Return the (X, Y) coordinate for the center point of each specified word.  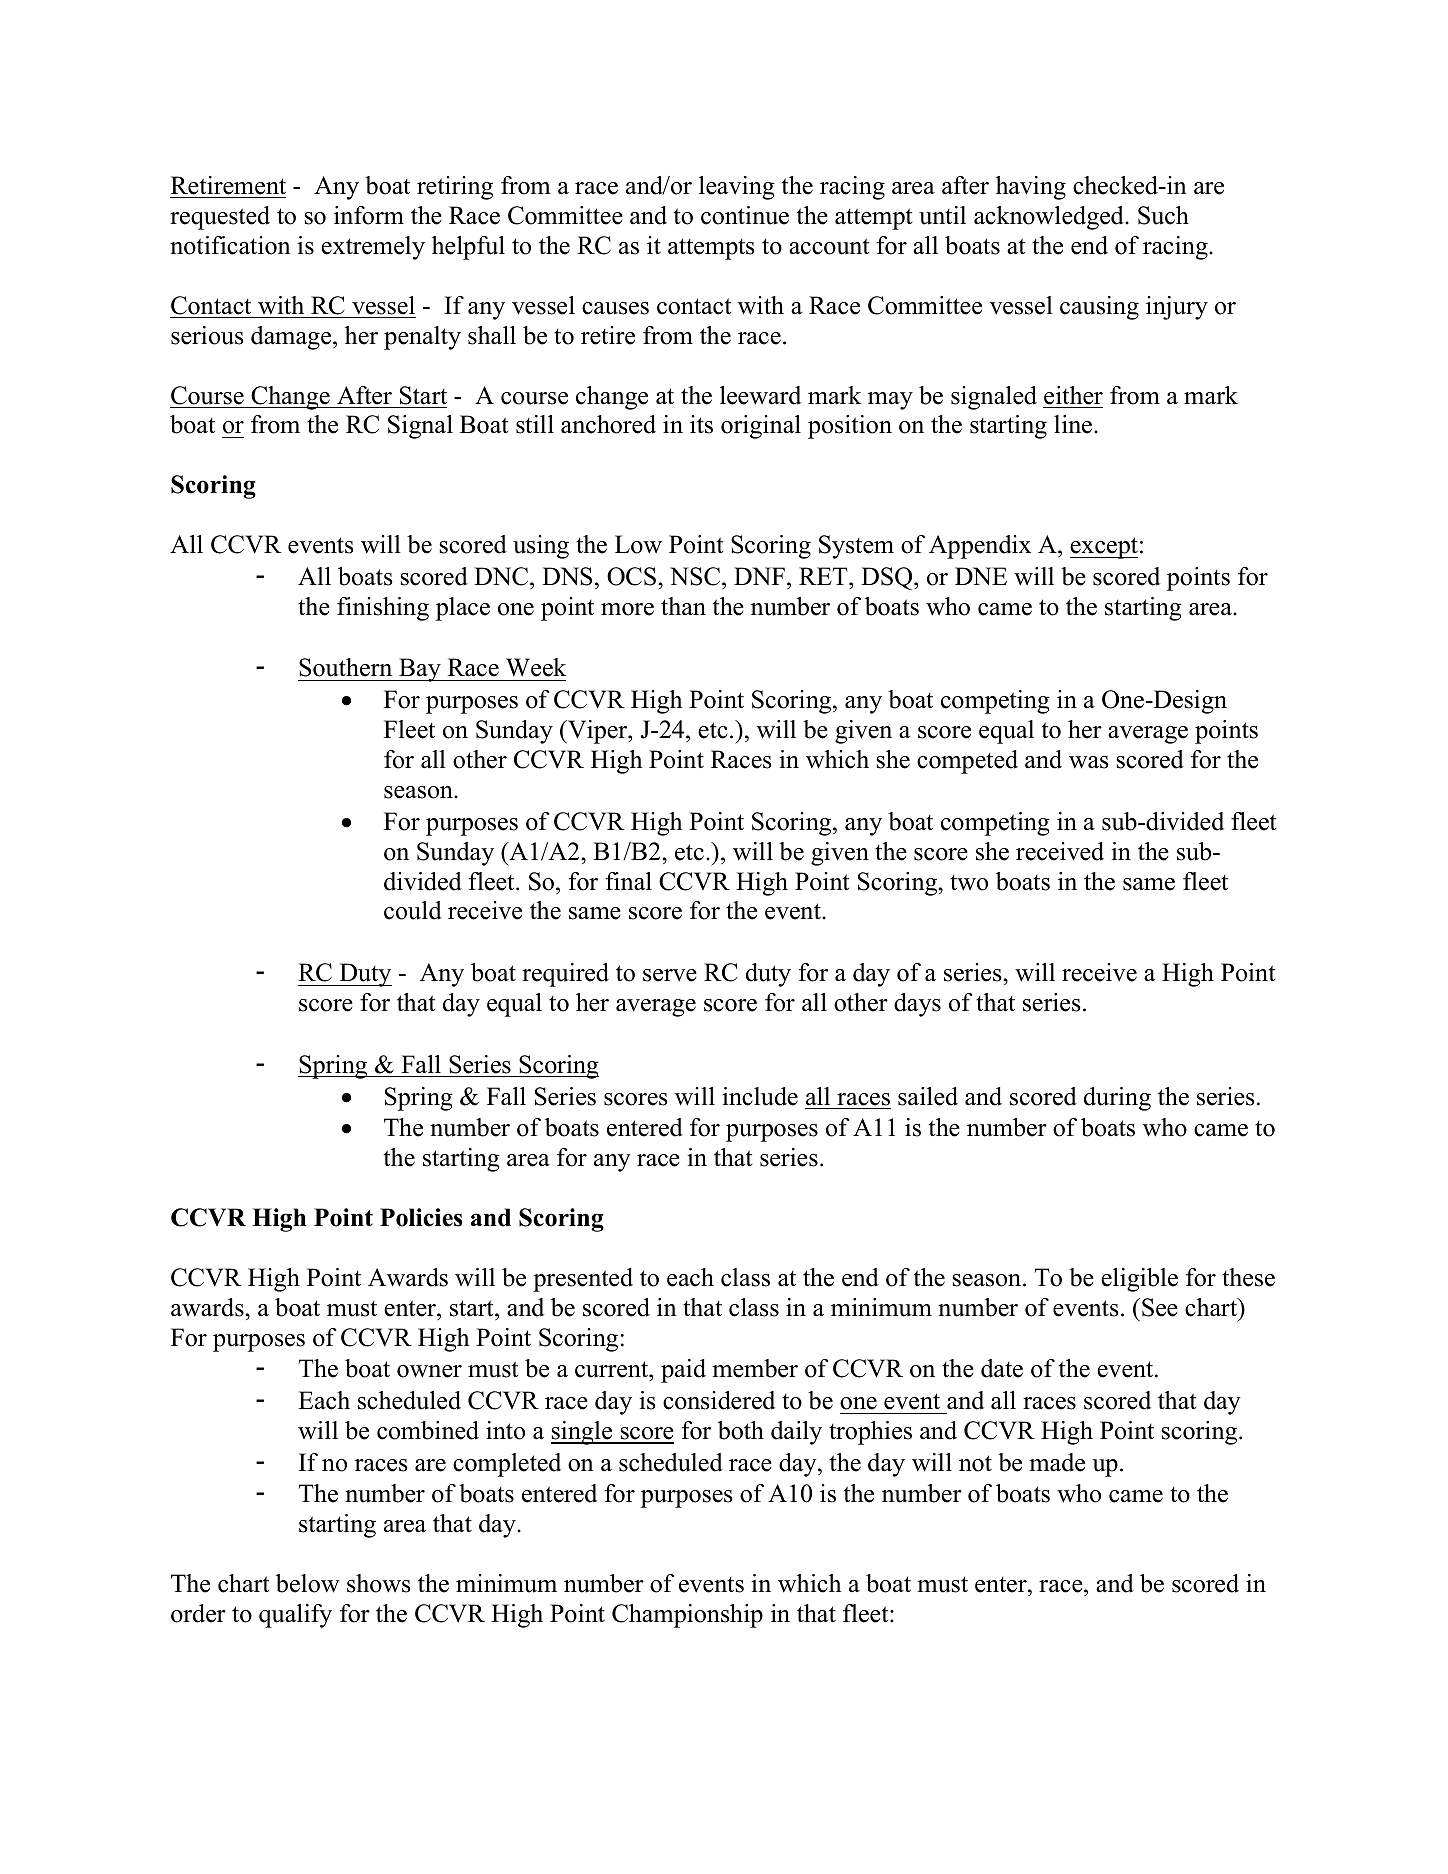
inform (369, 215)
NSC (696, 576)
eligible (1139, 1280)
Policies (421, 1217)
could (413, 910)
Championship (687, 1616)
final (629, 881)
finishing (383, 609)
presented (583, 1280)
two (969, 883)
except (1104, 548)
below (308, 1583)
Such (1163, 215)
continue (745, 215)
